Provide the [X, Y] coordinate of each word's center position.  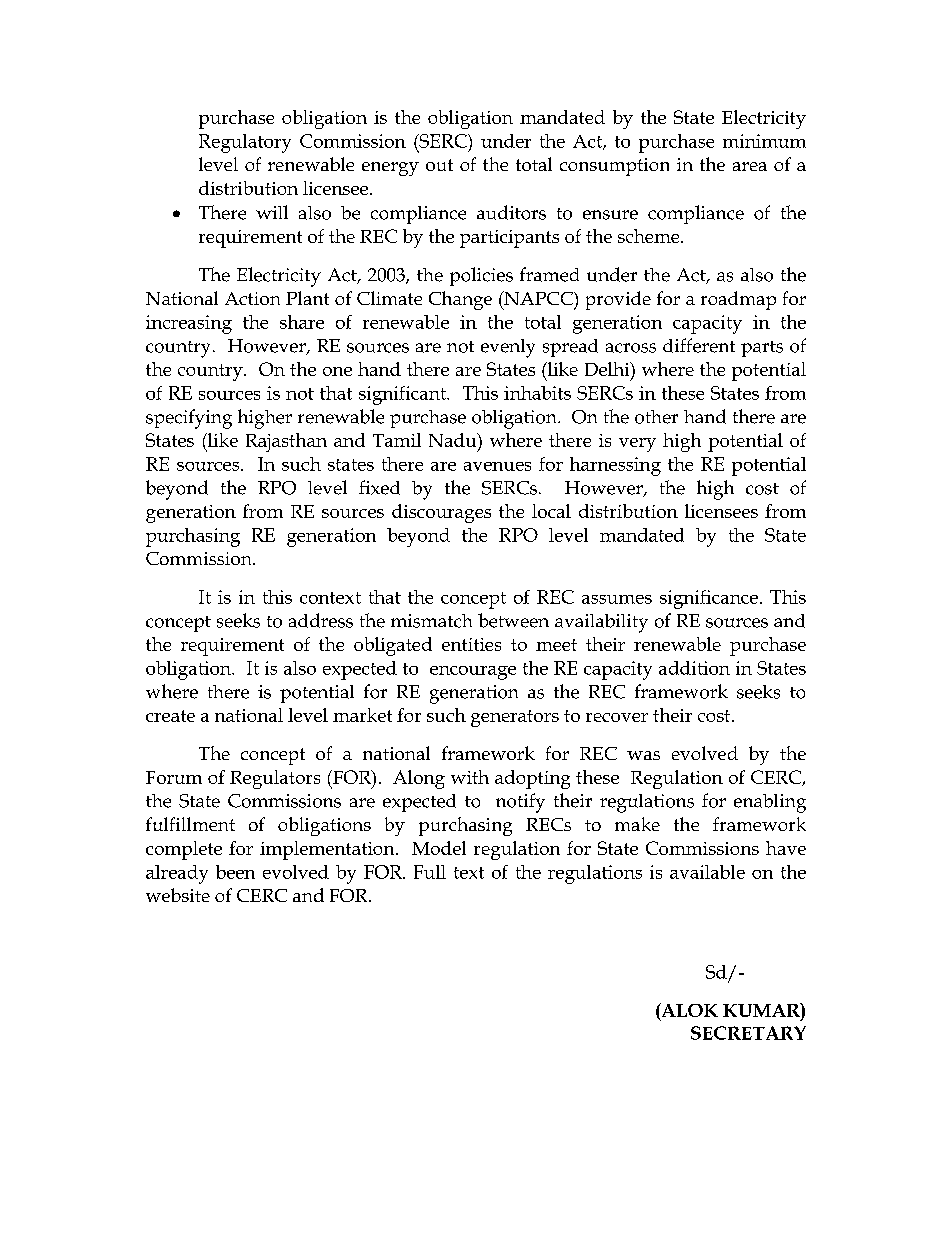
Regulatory [245, 143]
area [750, 166]
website [178, 895]
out [439, 165]
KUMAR [762, 1010]
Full [430, 872]
